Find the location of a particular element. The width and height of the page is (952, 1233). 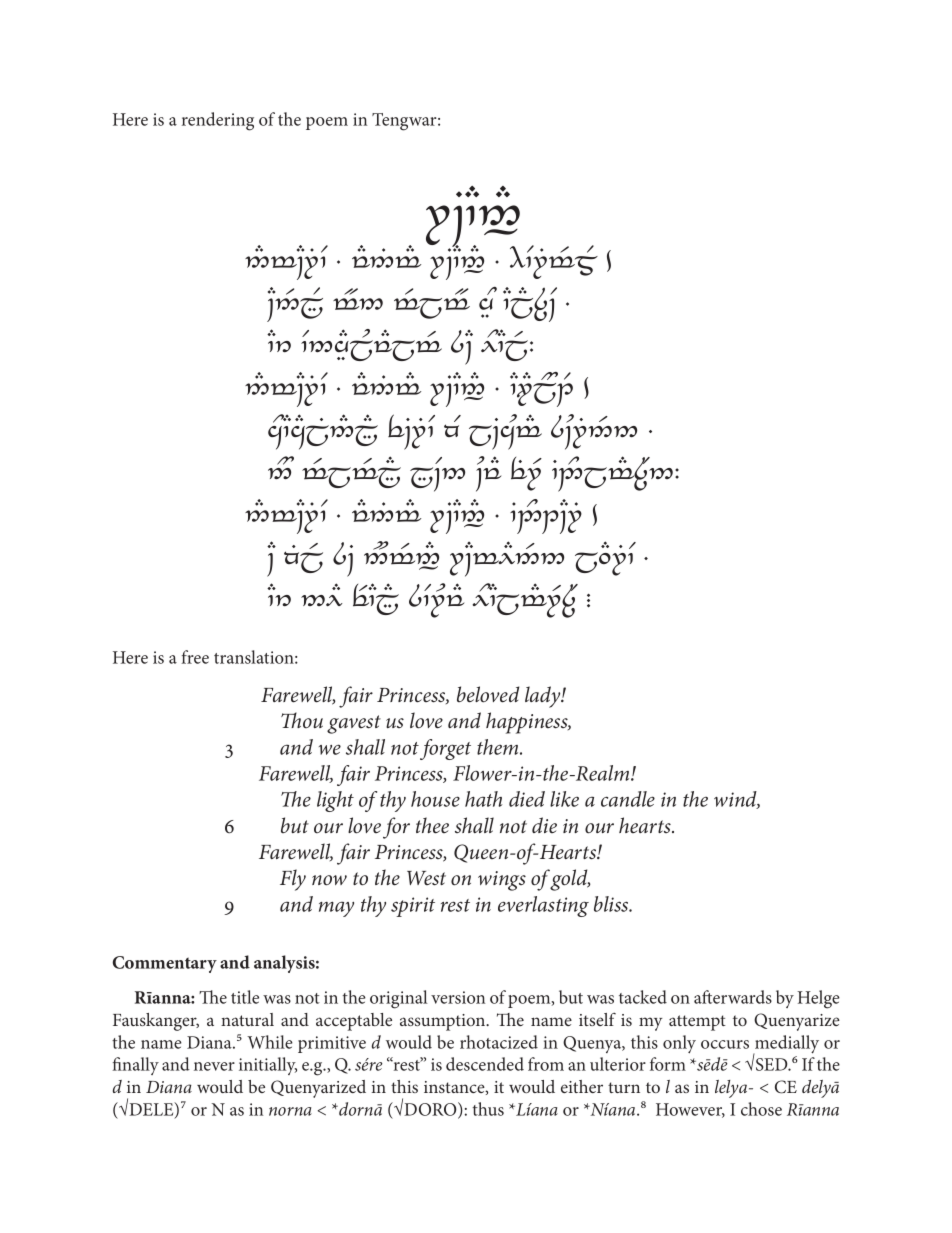

house is located at coordinates (435, 799).
